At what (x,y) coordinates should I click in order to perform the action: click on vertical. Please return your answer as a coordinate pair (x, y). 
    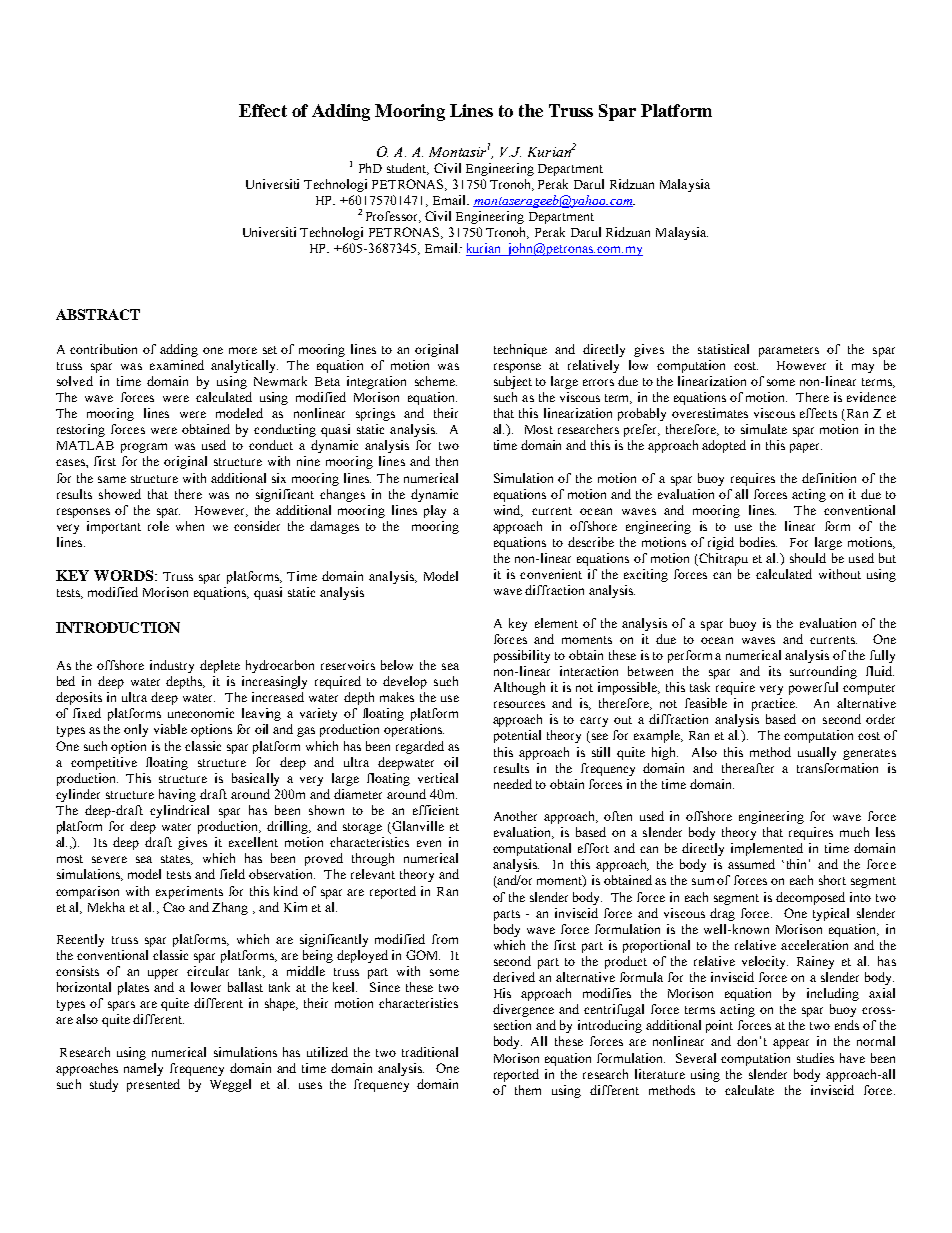
    Looking at the image, I should click on (438, 778).
